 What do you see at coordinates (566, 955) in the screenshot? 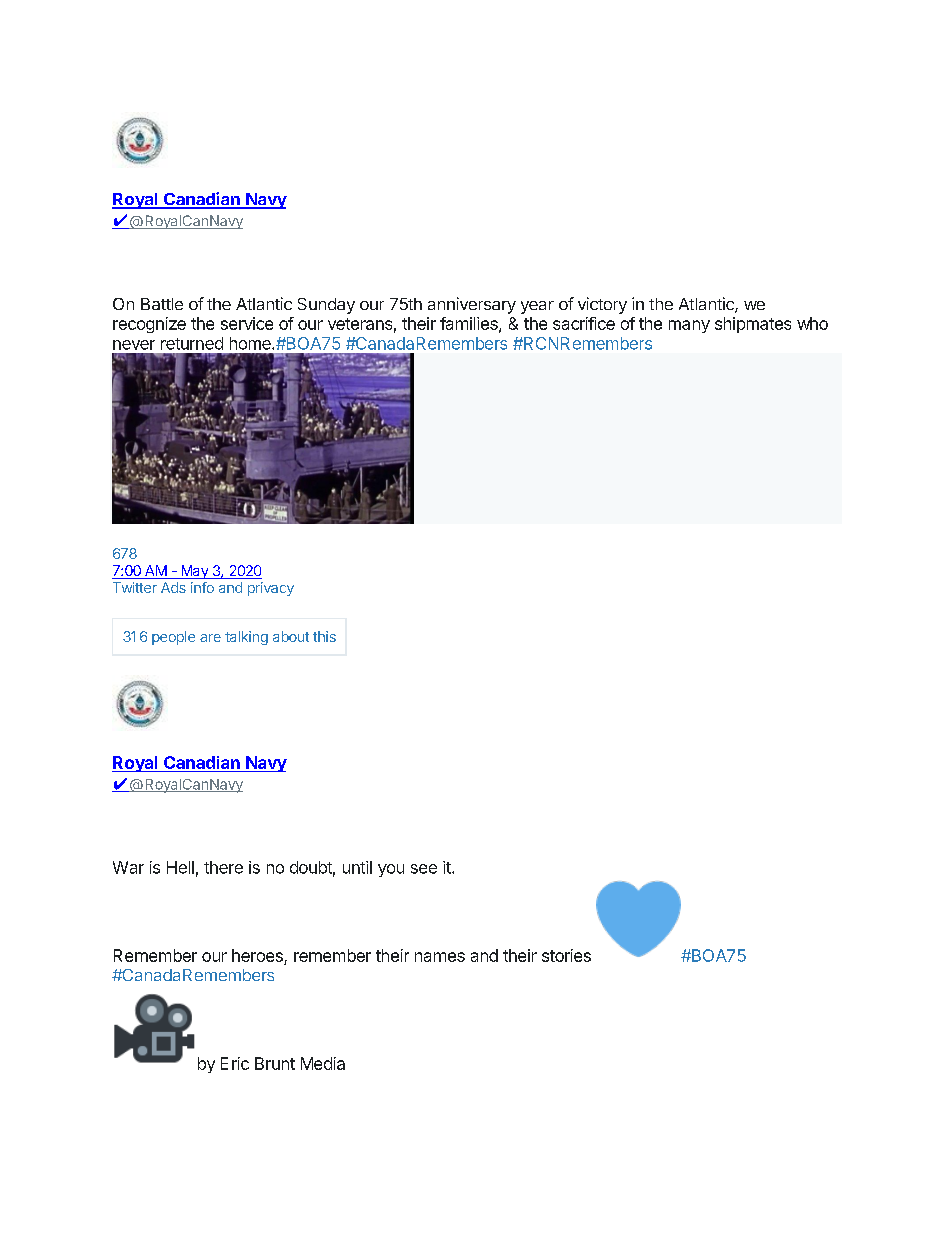
I see `stories` at bounding box center [566, 955].
